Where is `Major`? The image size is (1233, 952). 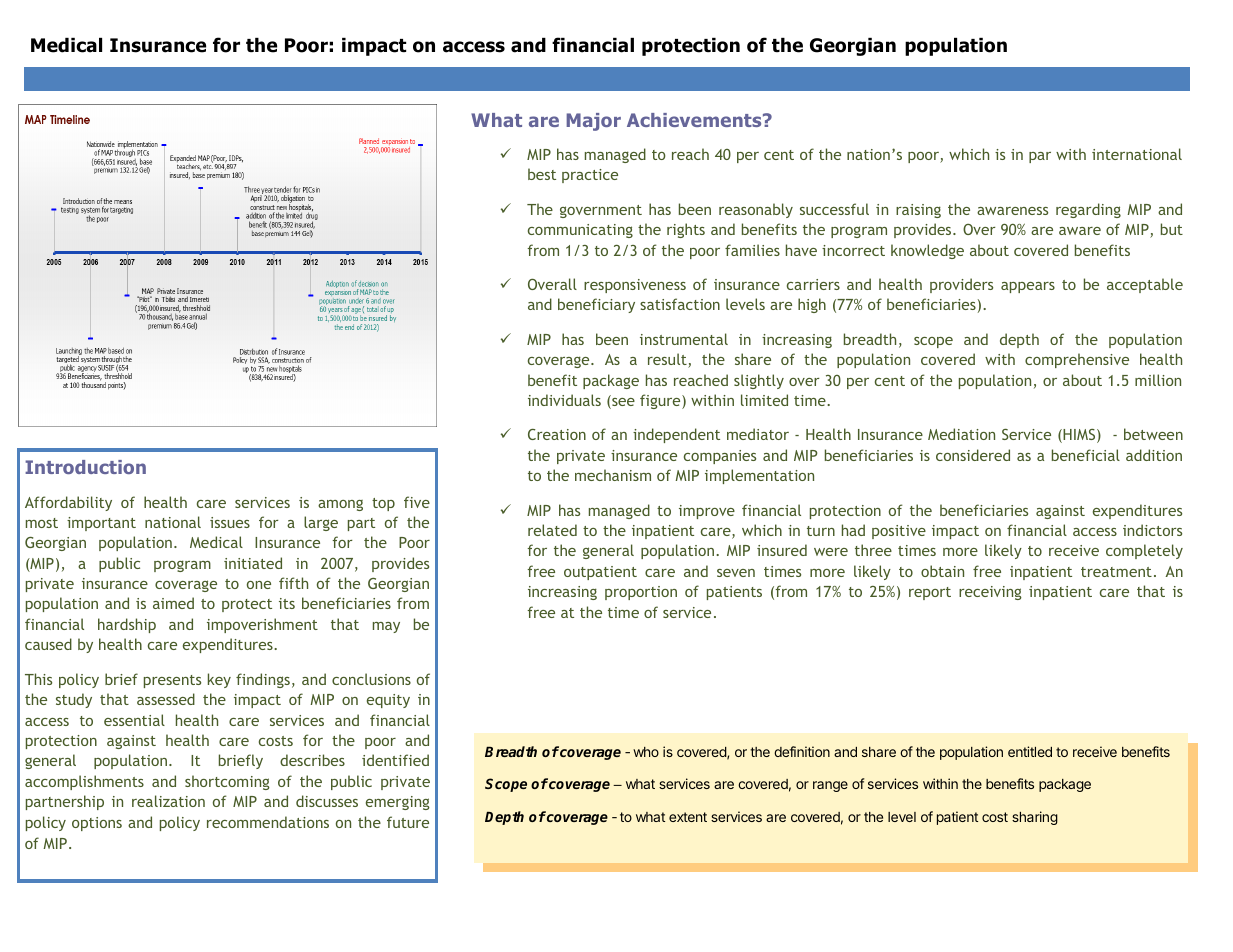
Major is located at coordinates (593, 122).
